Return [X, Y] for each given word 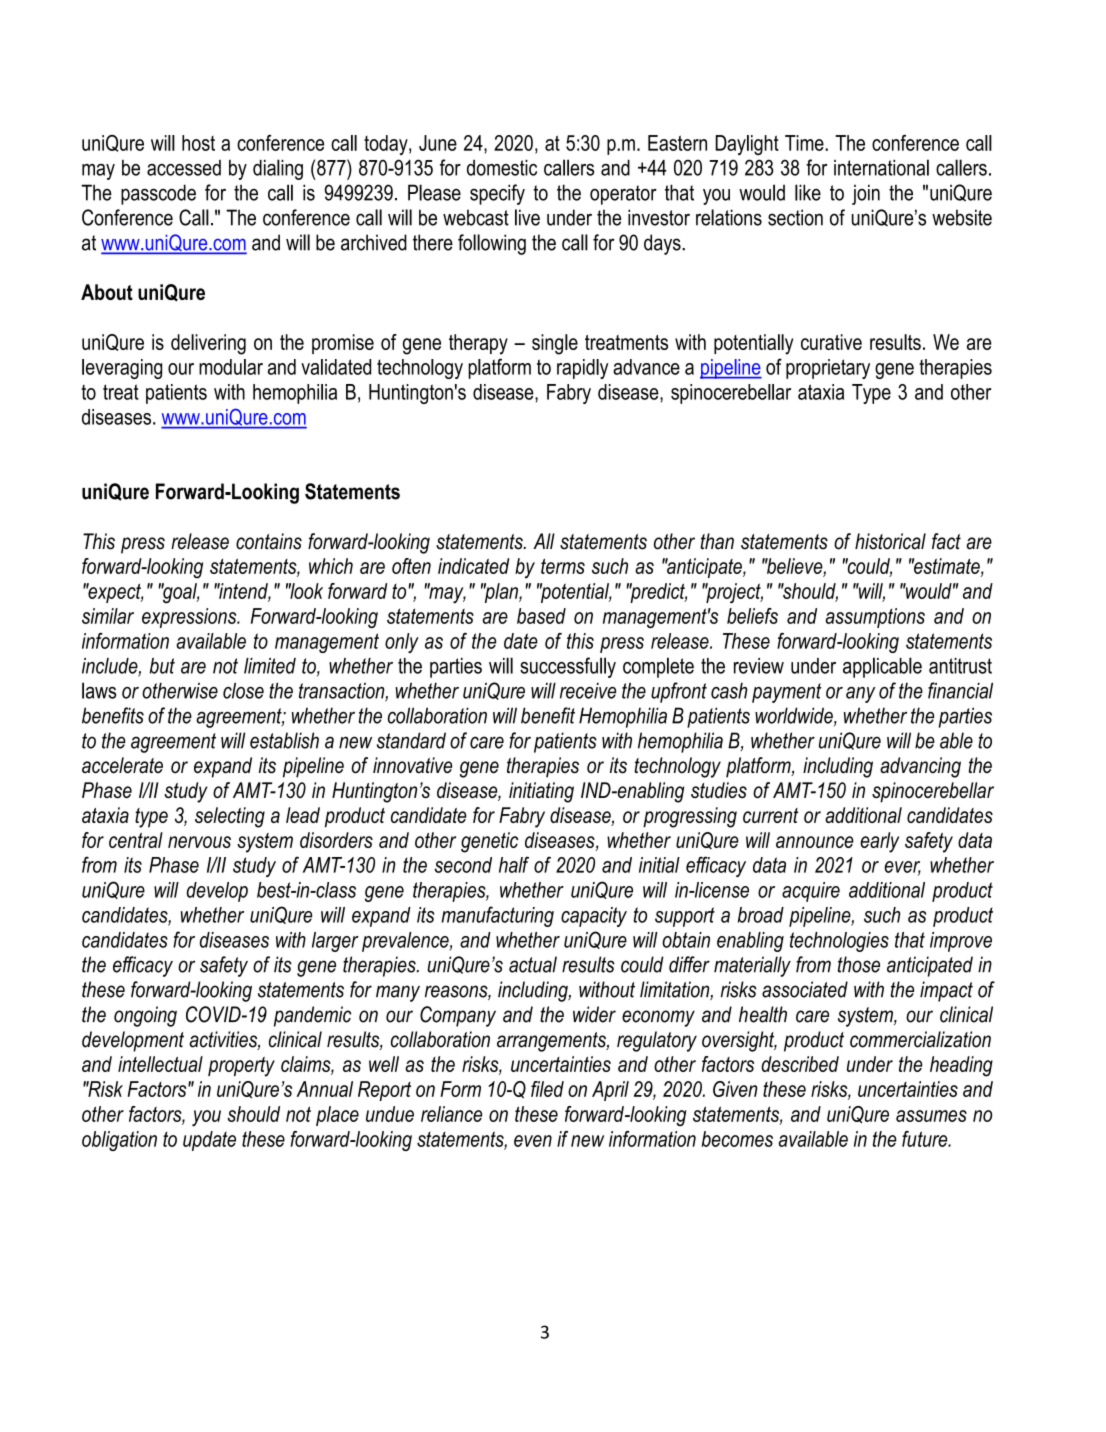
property [241, 1067]
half [514, 864]
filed [547, 1089]
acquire [811, 892]
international [881, 167]
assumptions [875, 618]
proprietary [828, 369]
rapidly [582, 369]
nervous [199, 842]
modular [231, 367]
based [541, 616]
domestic [502, 168]
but [162, 666]
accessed [184, 168]
